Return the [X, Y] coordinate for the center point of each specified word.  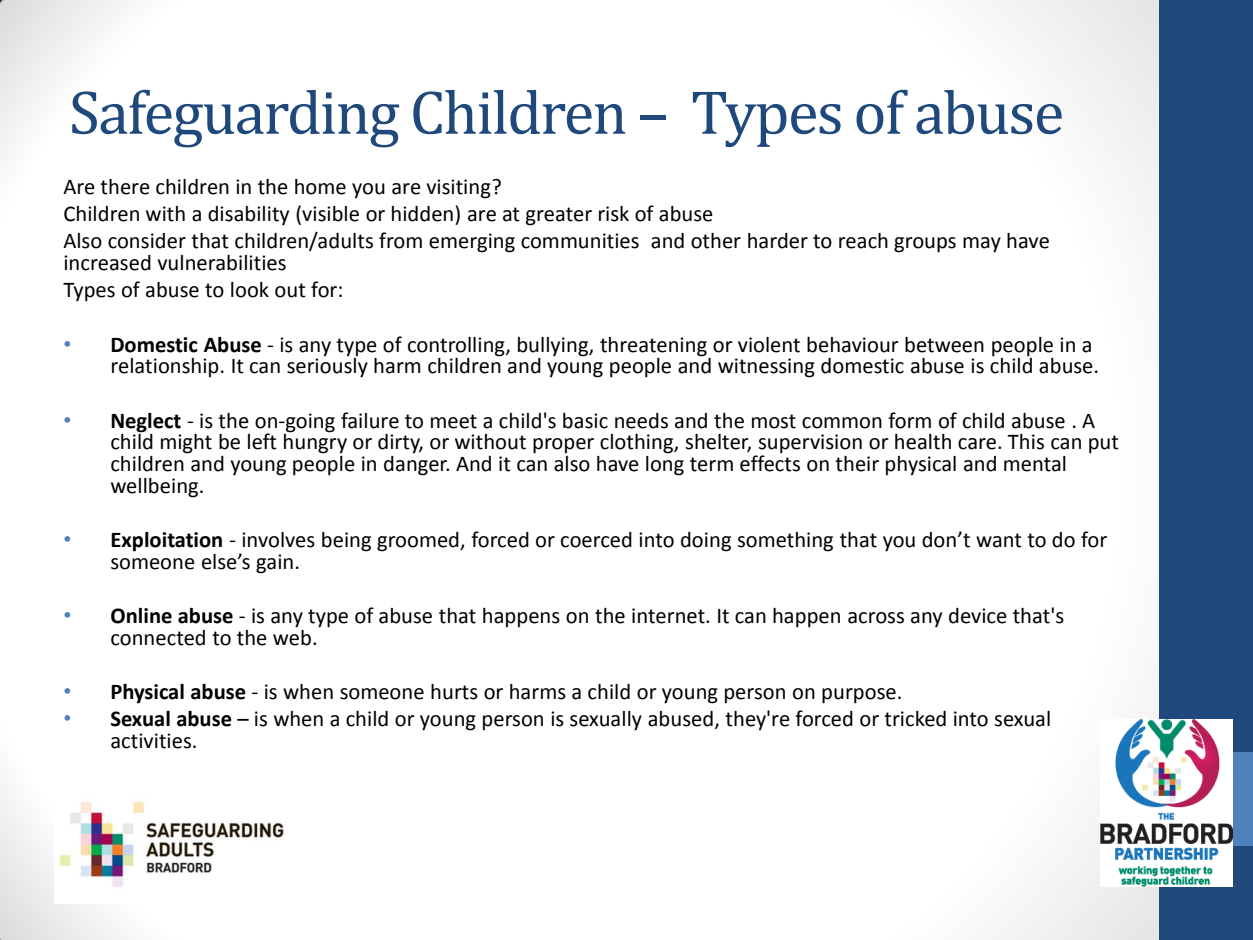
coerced [596, 540]
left [262, 441]
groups [925, 245]
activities [151, 741]
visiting [459, 189]
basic [585, 421]
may [982, 245]
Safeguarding [235, 119]
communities [580, 241]
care [978, 444]
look [250, 290]
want [999, 540]
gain [274, 564]
